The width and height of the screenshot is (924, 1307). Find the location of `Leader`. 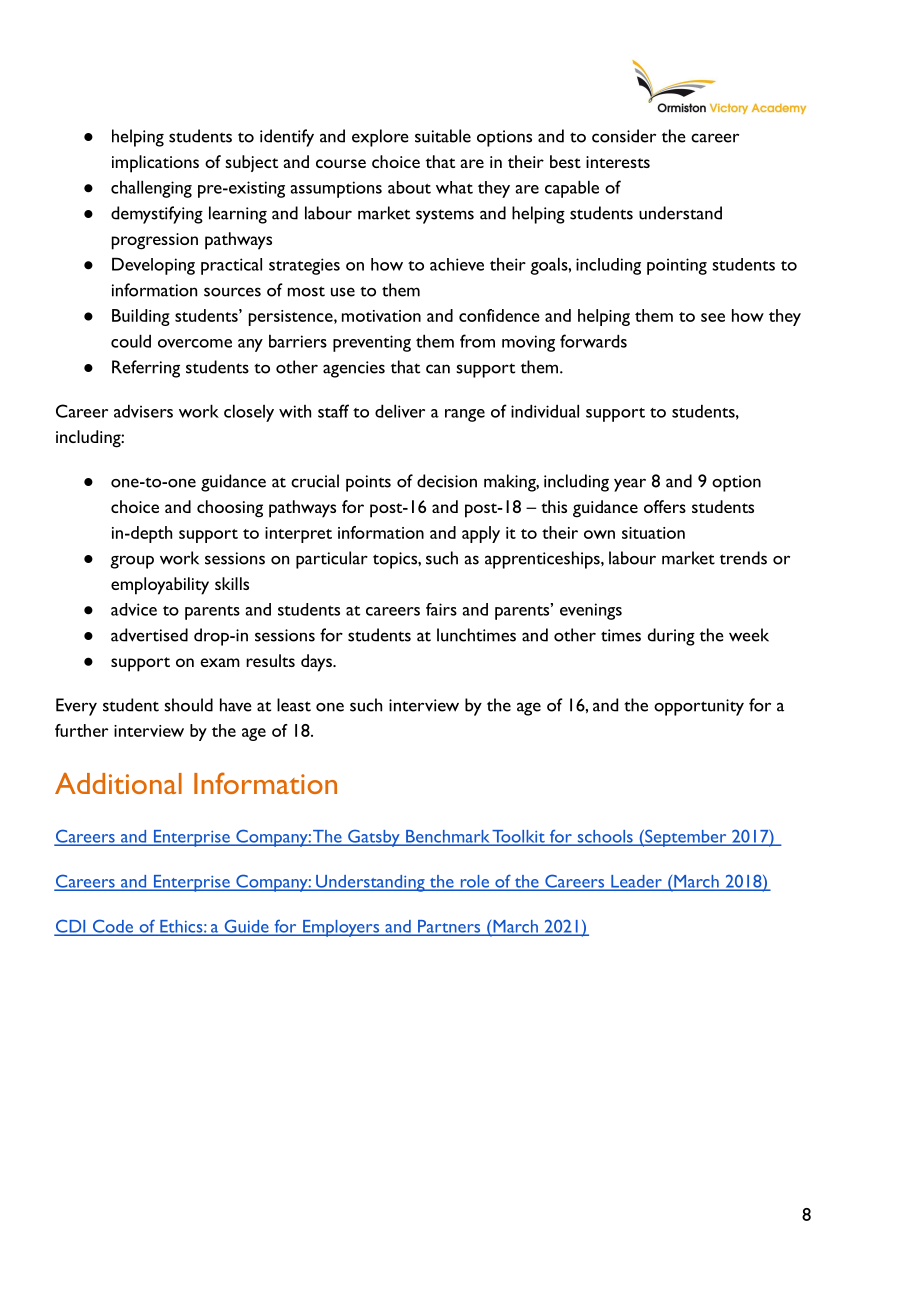

Leader is located at coordinates (636, 882).
